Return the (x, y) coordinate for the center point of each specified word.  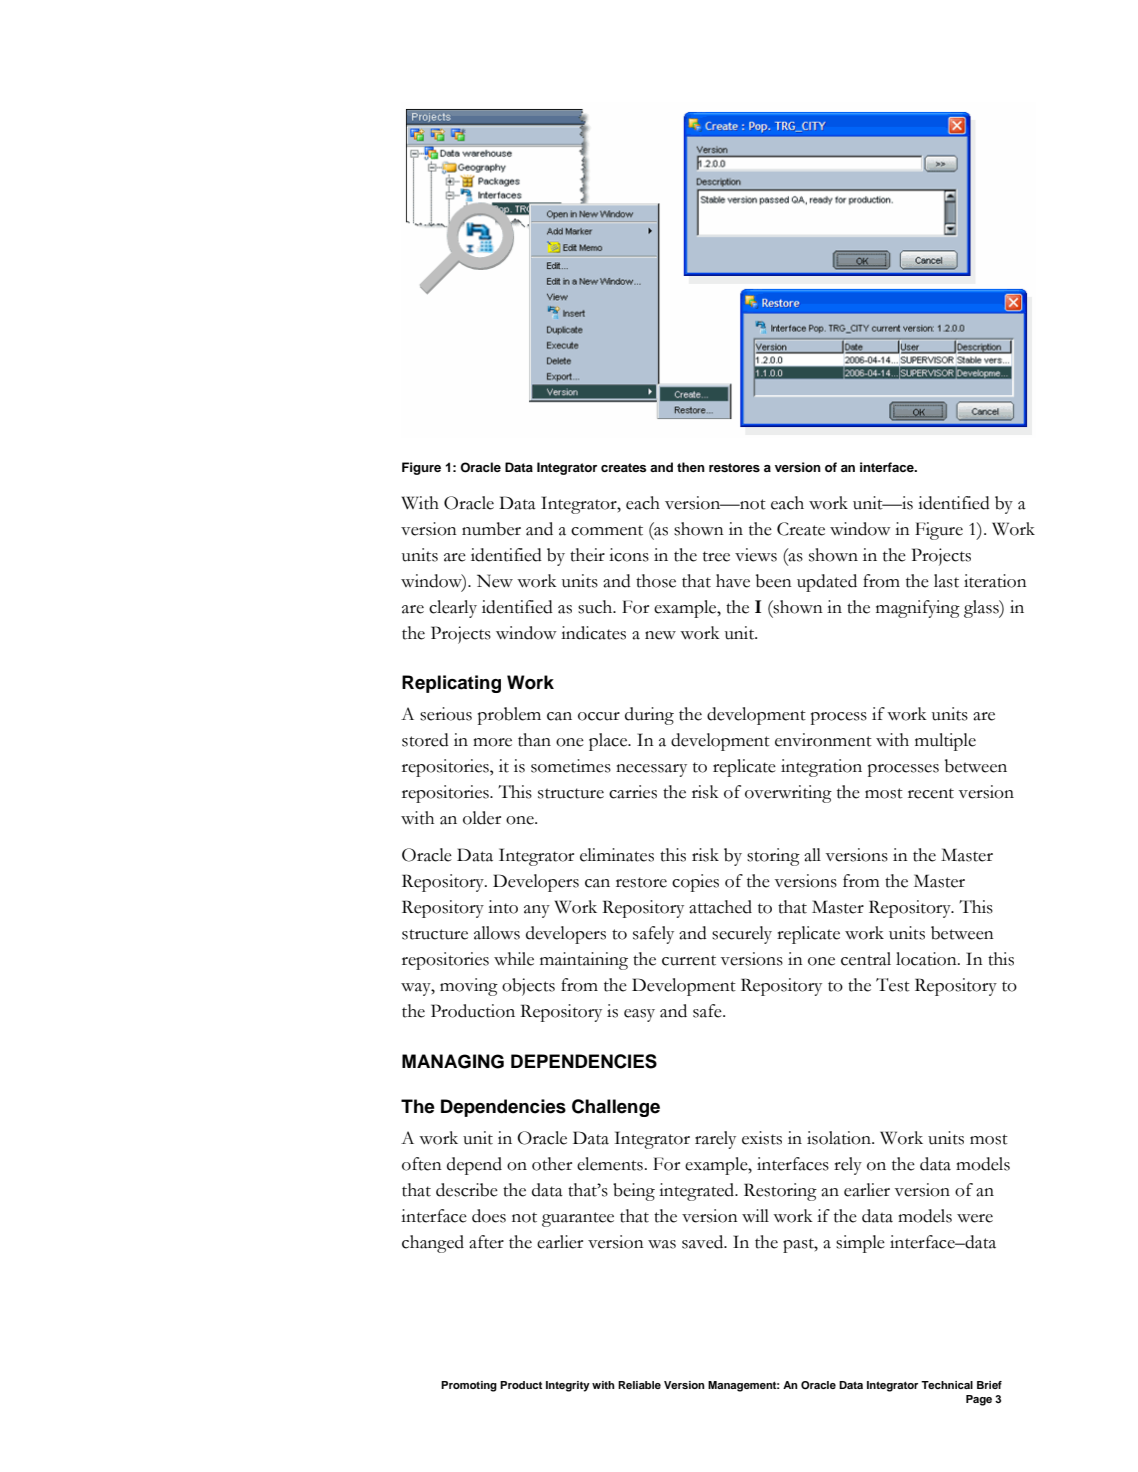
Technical (947, 1385)
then (691, 467)
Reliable (639, 1385)
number (491, 529)
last (946, 581)
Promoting (469, 1386)
